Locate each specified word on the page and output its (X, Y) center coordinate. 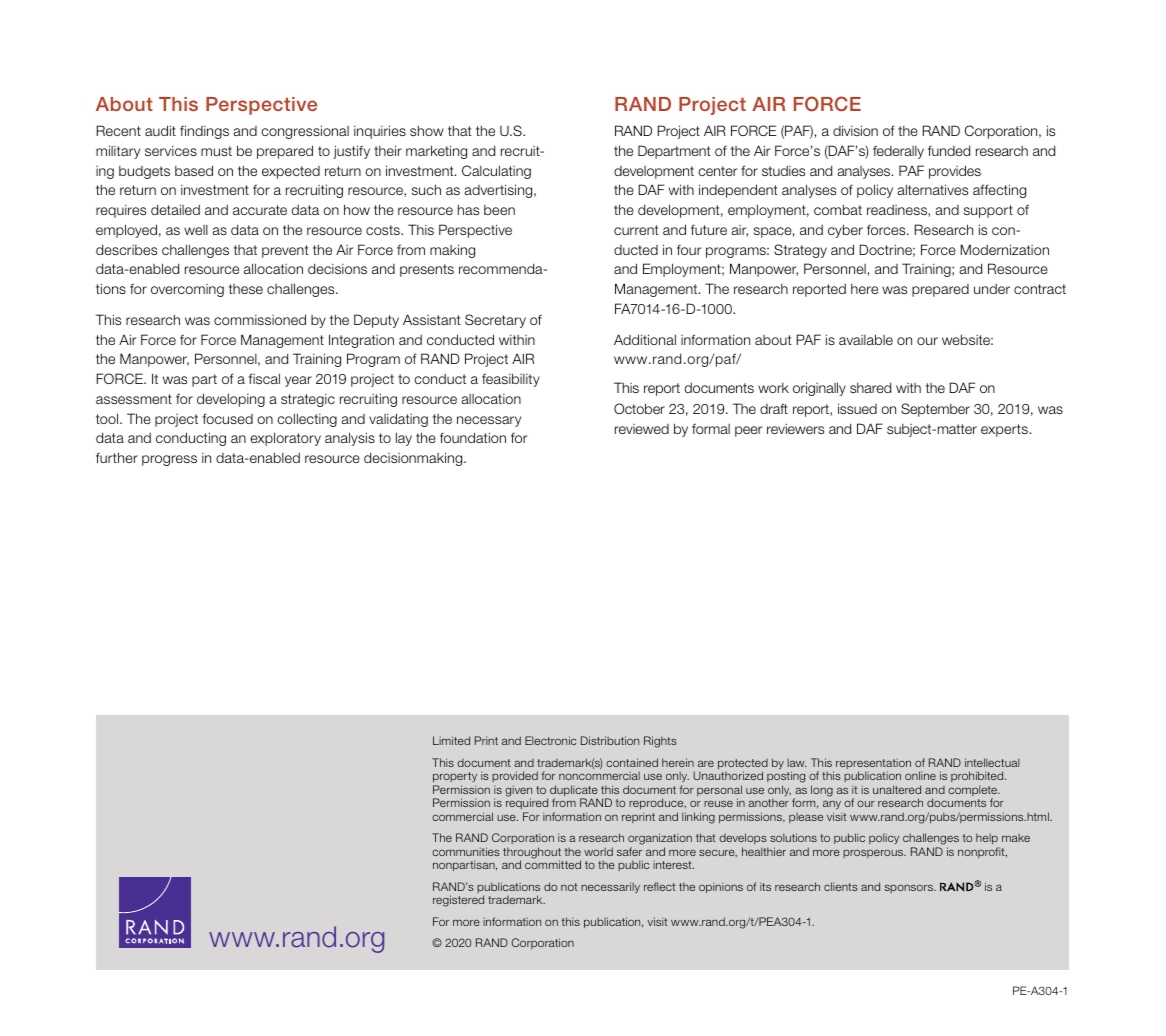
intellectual (992, 762)
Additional (645, 339)
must (216, 151)
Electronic (550, 740)
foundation (473, 437)
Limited (451, 740)
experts (1004, 430)
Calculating (496, 172)
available (866, 339)
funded (949, 150)
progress (169, 460)
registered (458, 901)
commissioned (260, 319)
